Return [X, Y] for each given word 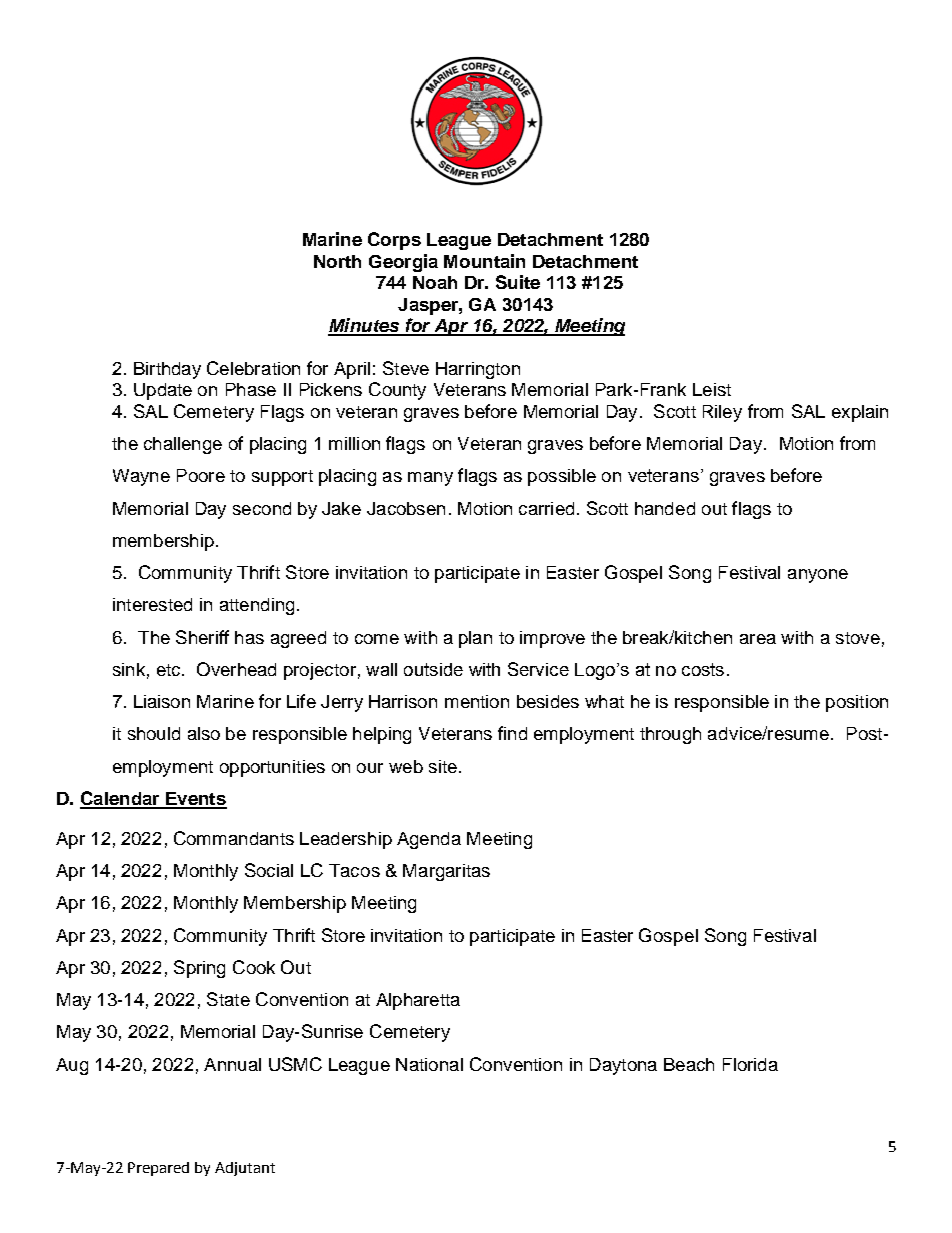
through [670, 735]
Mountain [484, 261]
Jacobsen [406, 508]
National [429, 1064]
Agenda [429, 840]
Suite [518, 282]
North [337, 261]
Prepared [158, 1169]
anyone [818, 576]
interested [152, 604]
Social [269, 870]
